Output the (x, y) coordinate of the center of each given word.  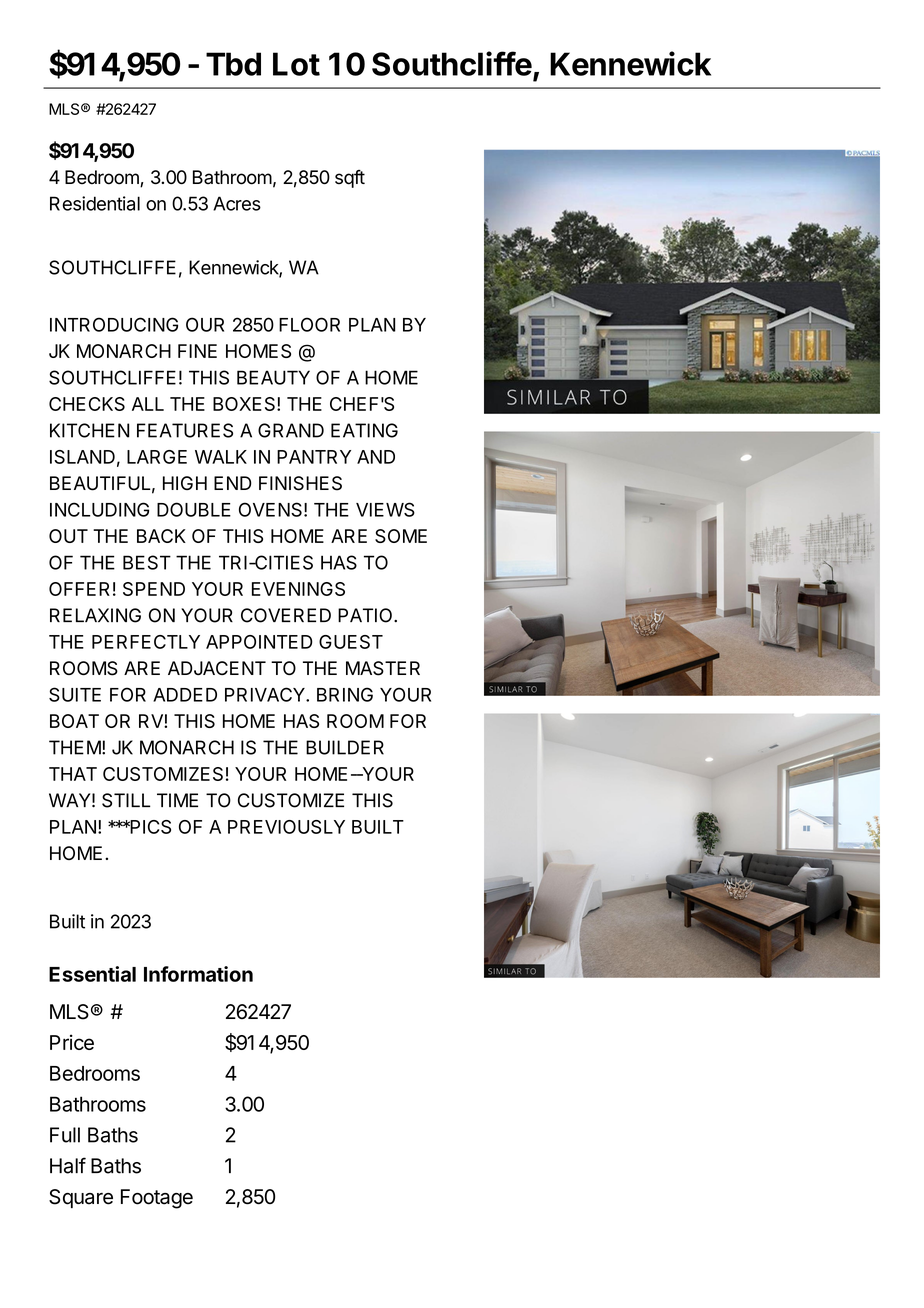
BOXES (245, 404)
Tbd (233, 64)
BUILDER (345, 747)
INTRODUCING (114, 324)
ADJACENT (217, 668)
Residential (95, 203)
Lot (296, 64)
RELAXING (95, 615)
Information (198, 974)
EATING (364, 430)
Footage (157, 1199)
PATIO (366, 615)
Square (81, 1198)
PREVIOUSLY (286, 827)
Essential (92, 974)
